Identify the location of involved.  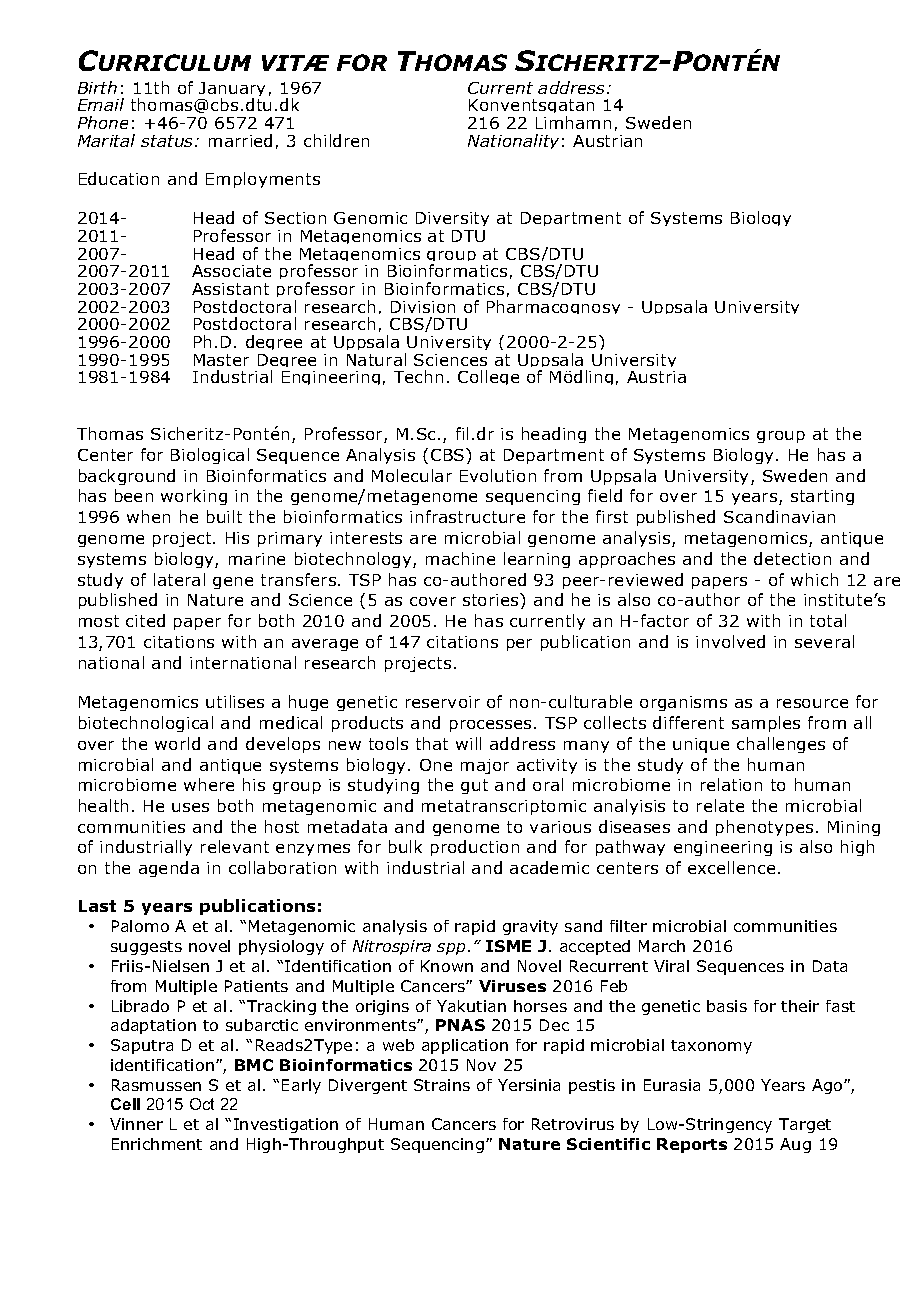
(730, 641).
